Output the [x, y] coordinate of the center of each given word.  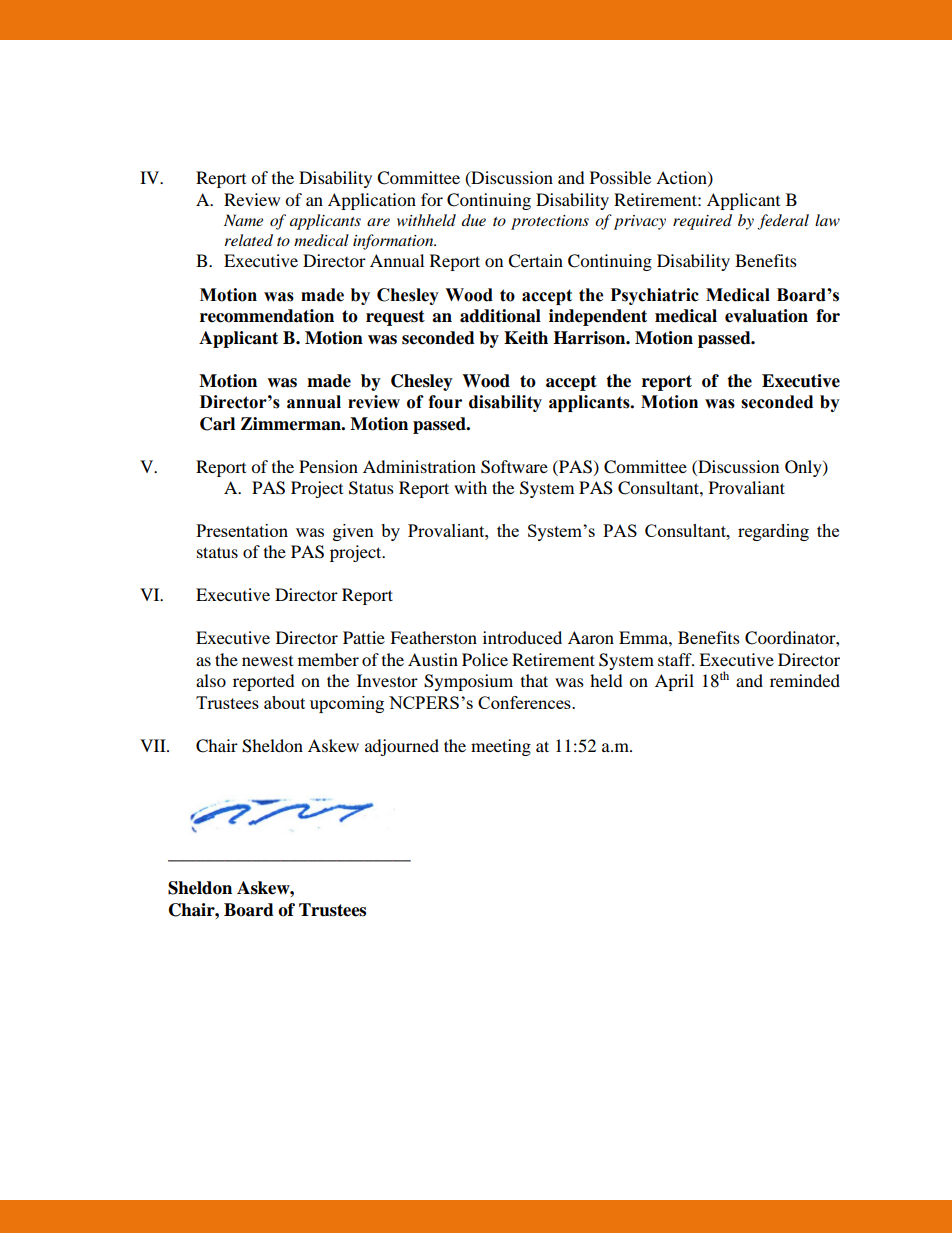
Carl [217, 424]
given [353, 532]
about [284, 702]
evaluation [766, 316]
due [474, 220]
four [445, 402]
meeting [501, 747]
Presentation [242, 530]
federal [783, 222]
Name [243, 220]
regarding [773, 532]
